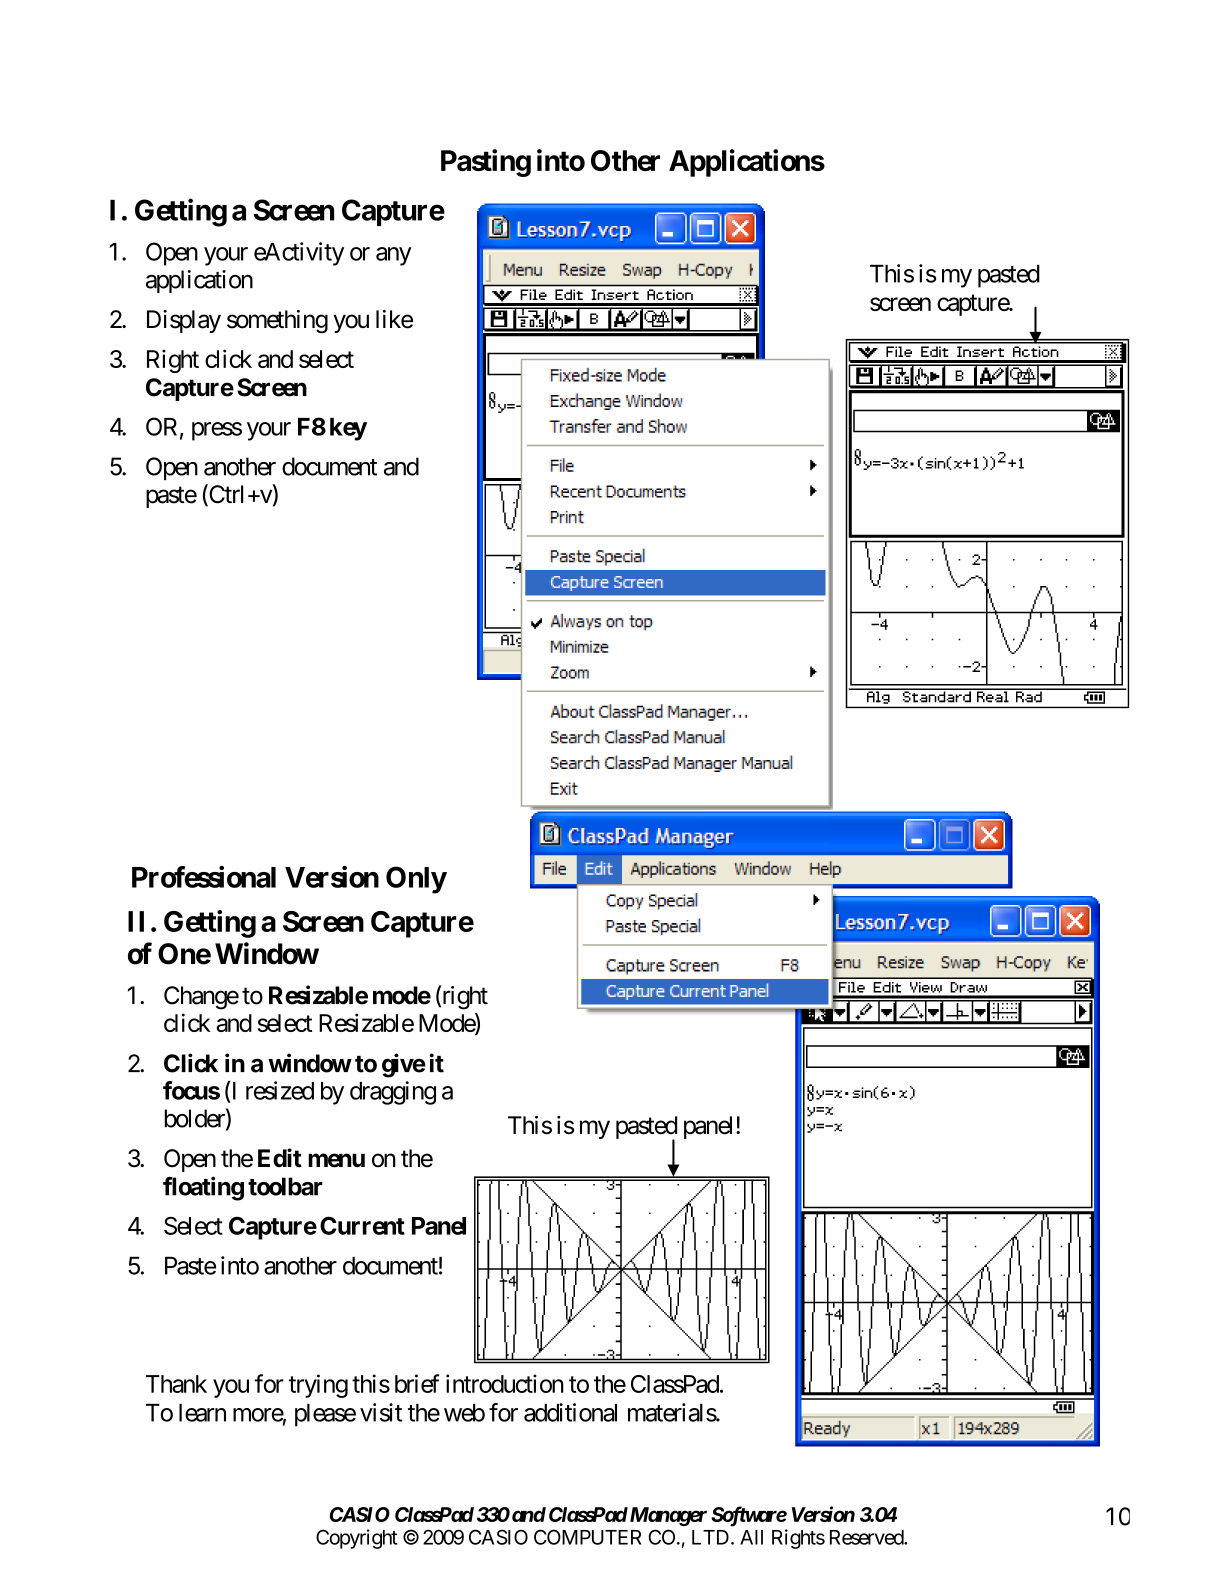  What do you see at coordinates (202, 1413) in the screenshot?
I see `learn` at bounding box center [202, 1413].
